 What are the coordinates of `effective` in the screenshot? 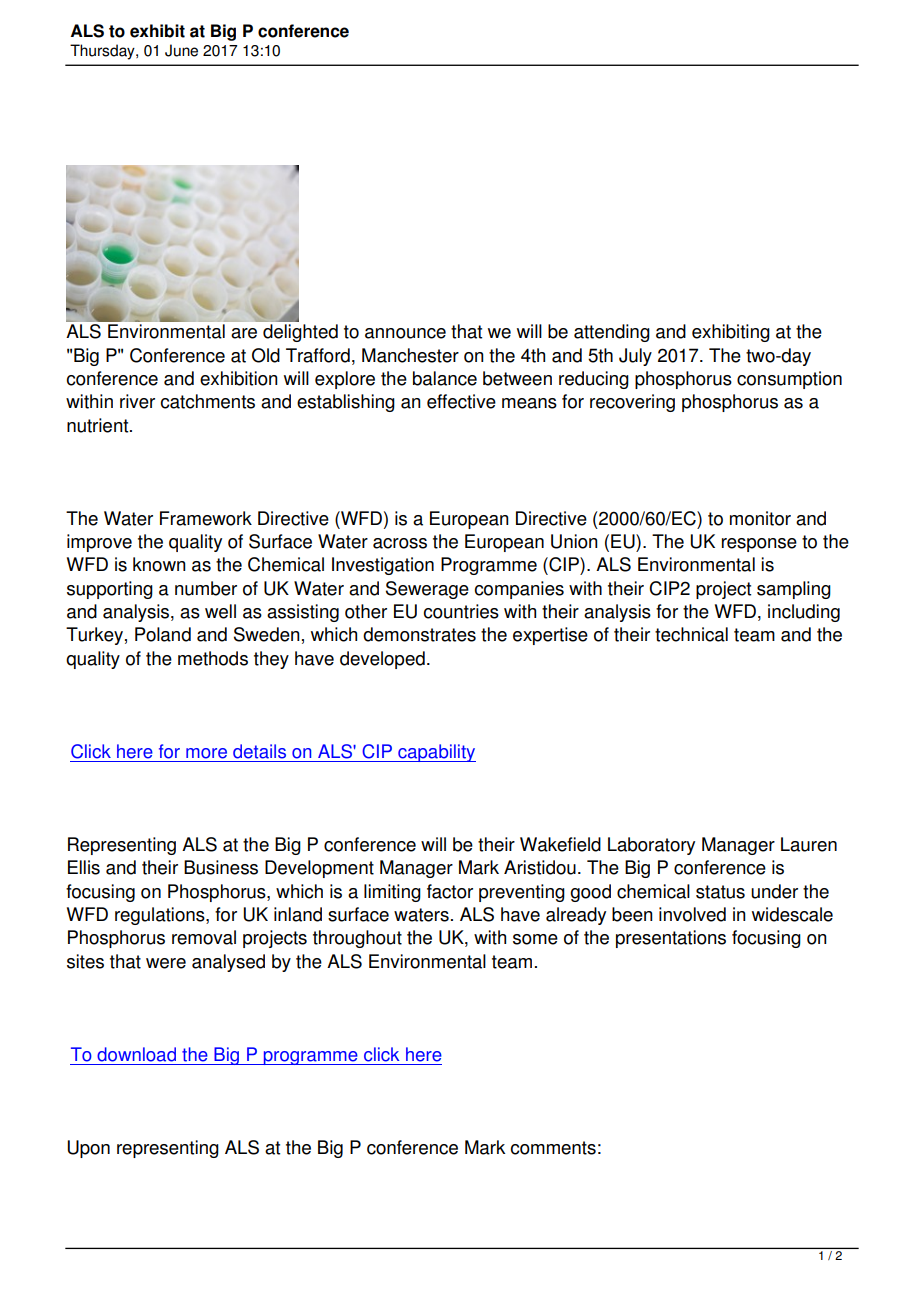 It's located at (461, 401).
